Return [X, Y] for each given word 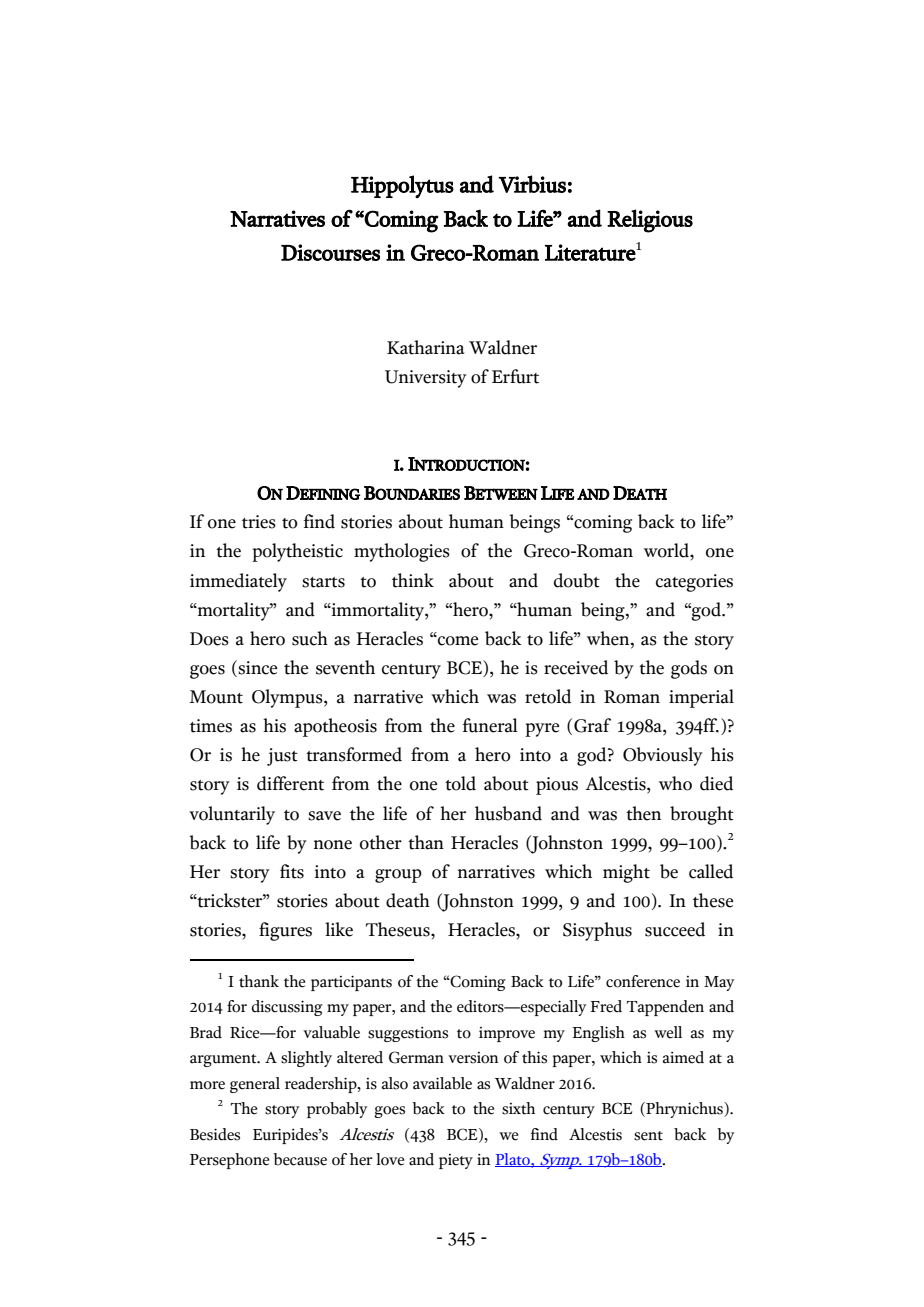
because [300, 1159]
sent [648, 1136]
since [257, 668]
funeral [490, 725]
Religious [650, 221]
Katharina [425, 347]
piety [456, 1161]
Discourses [330, 252]
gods [689, 669]
